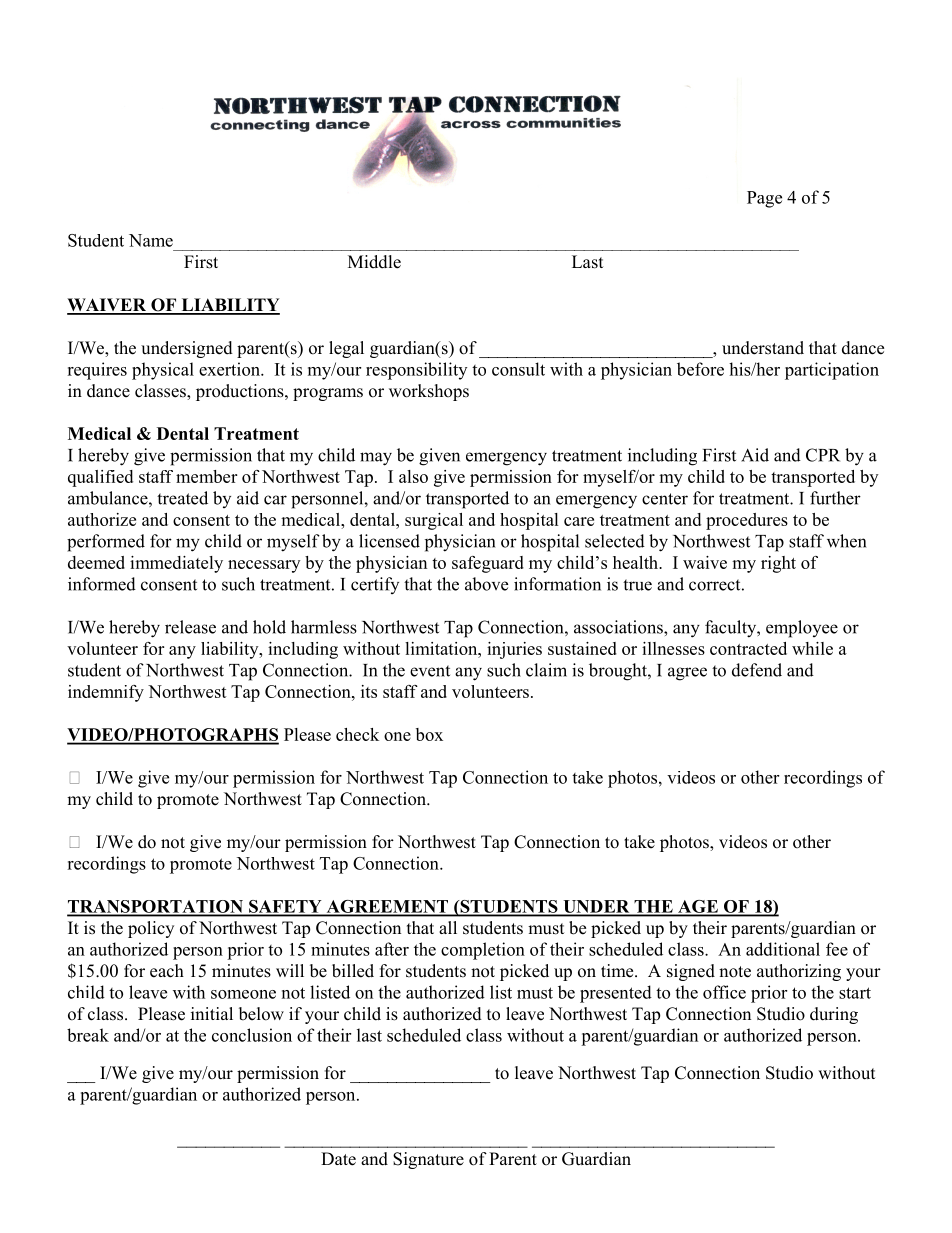 The image size is (952, 1233). I want to click on member, so click(206, 476).
